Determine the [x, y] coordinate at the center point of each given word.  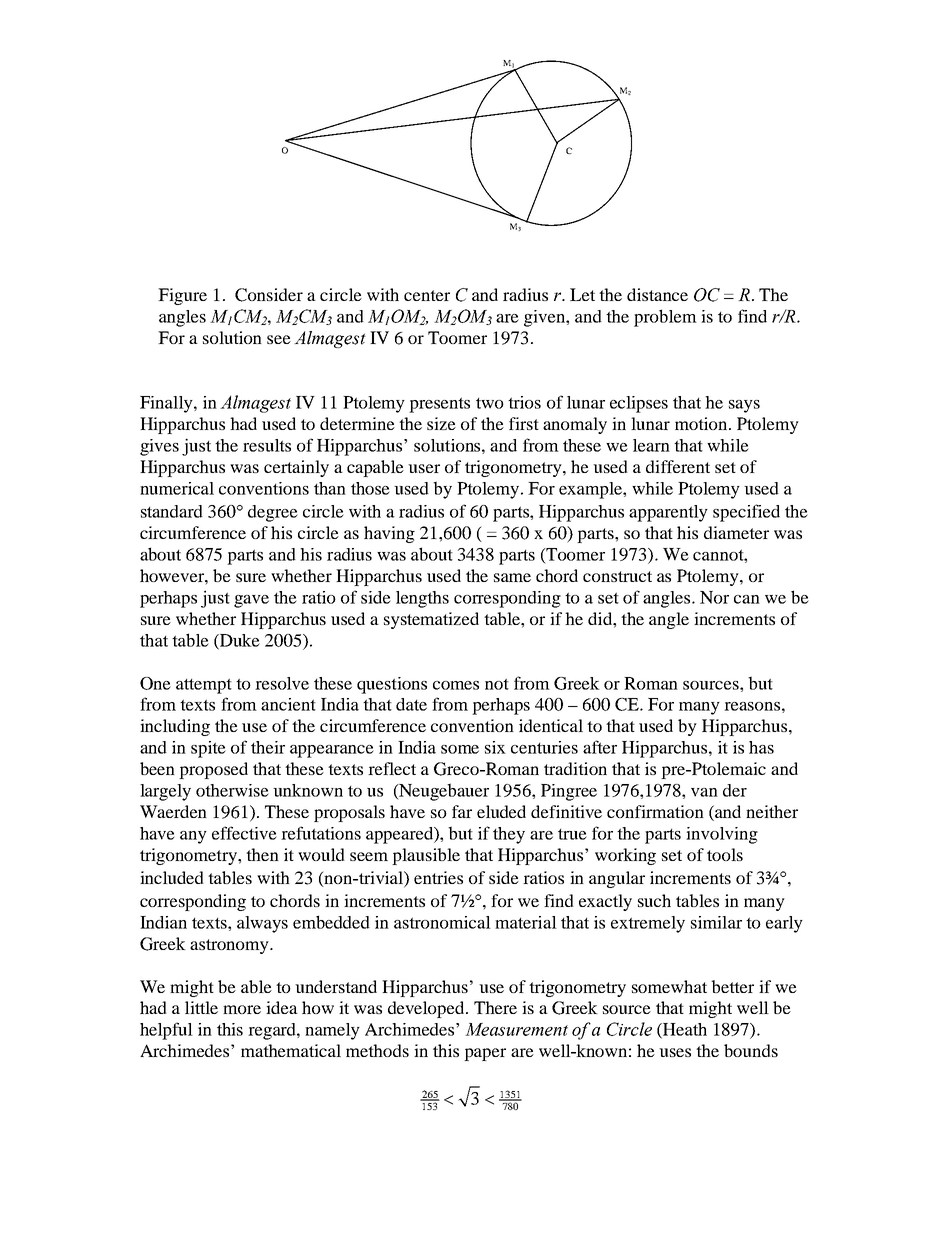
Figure [182, 296]
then [262, 854]
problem [665, 318]
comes [456, 685]
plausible [426, 856]
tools [725, 854]
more [242, 1009]
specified [746, 513]
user [424, 468]
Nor [714, 597]
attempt [204, 686]
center [427, 295]
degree [273, 513]
